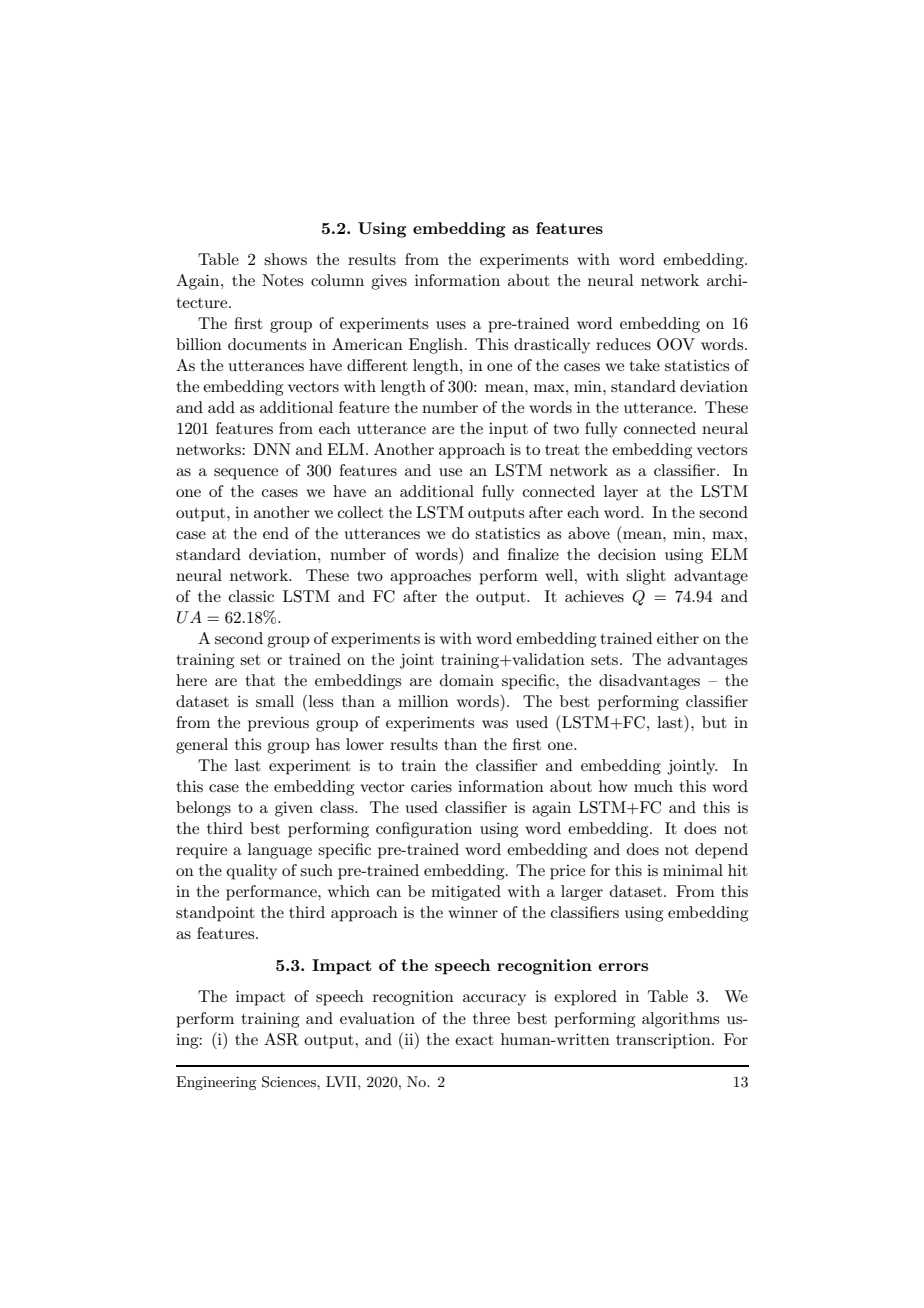  What do you see at coordinates (474, 1040) in the document?
I see `exact` at bounding box center [474, 1040].
